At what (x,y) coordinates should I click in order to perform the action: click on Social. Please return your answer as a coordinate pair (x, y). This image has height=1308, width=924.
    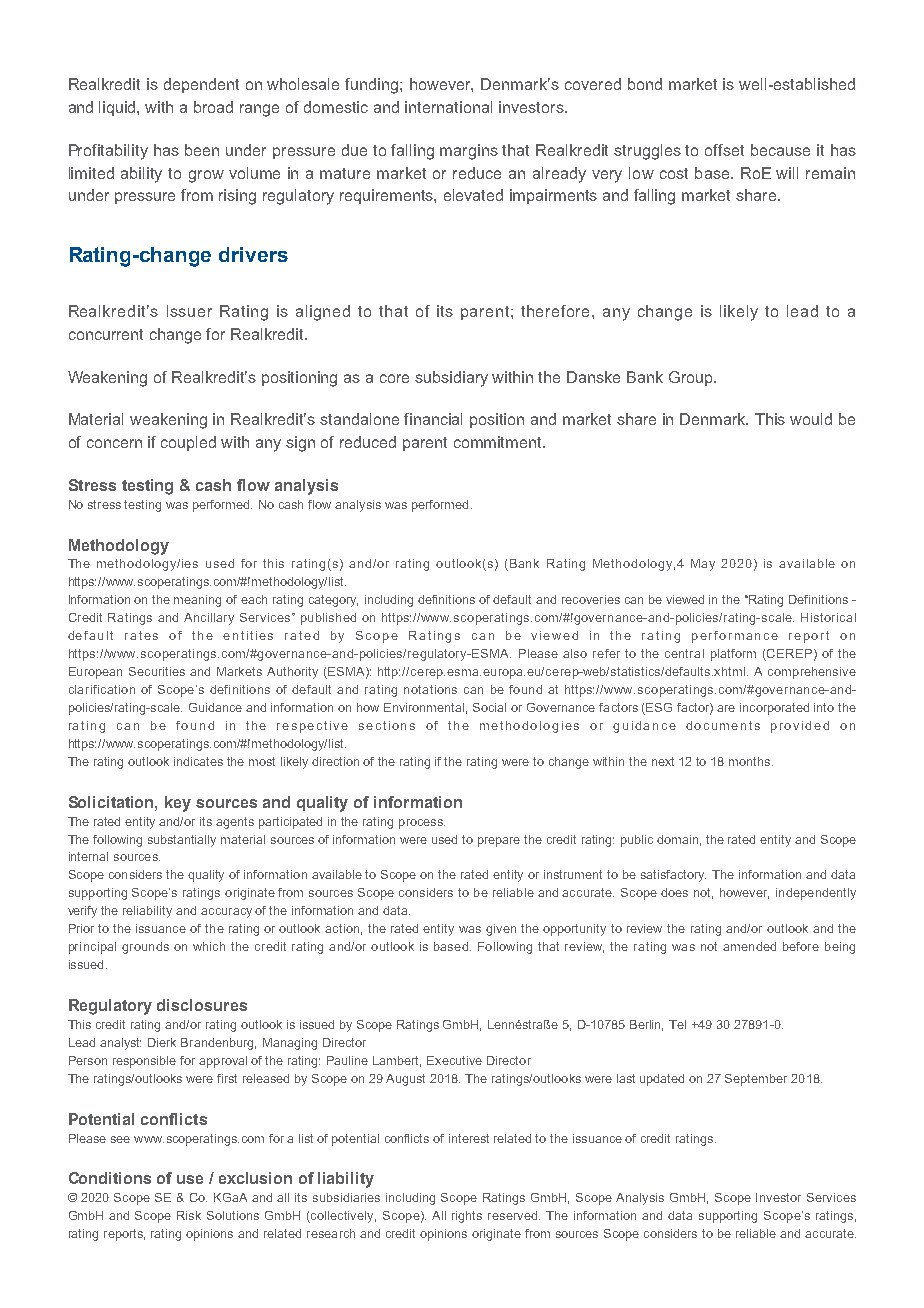
    Looking at the image, I should click on (489, 707).
